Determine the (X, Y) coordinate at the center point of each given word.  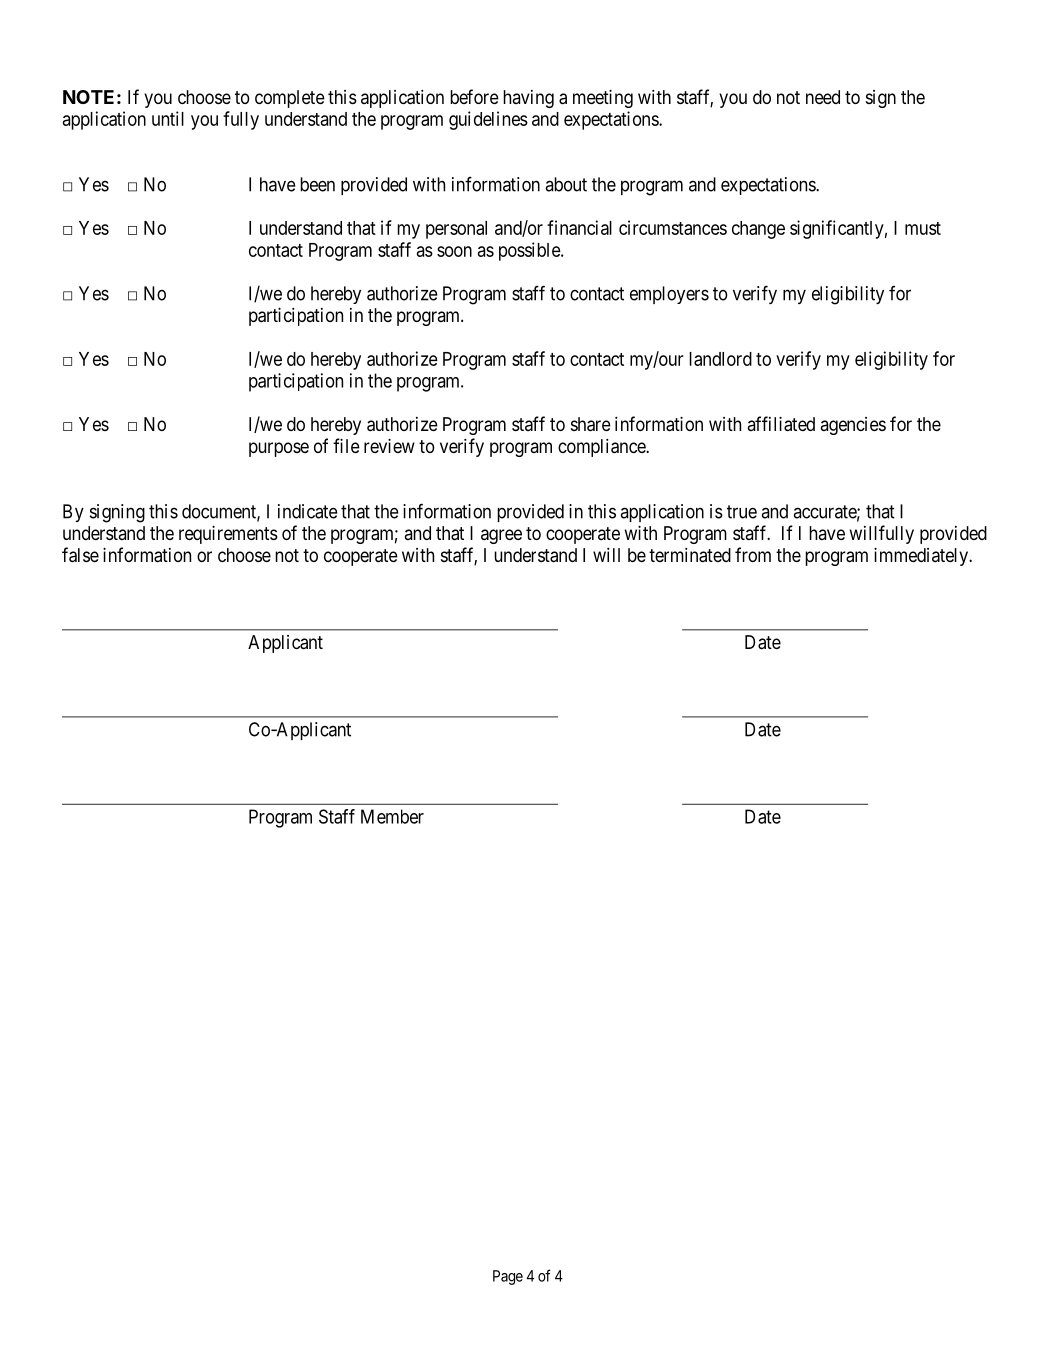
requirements (228, 535)
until (168, 118)
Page (508, 1277)
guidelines (488, 120)
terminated (690, 555)
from (753, 554)
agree (501, 536)
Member (392, 816)
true (742, 512)
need (823, 97)
